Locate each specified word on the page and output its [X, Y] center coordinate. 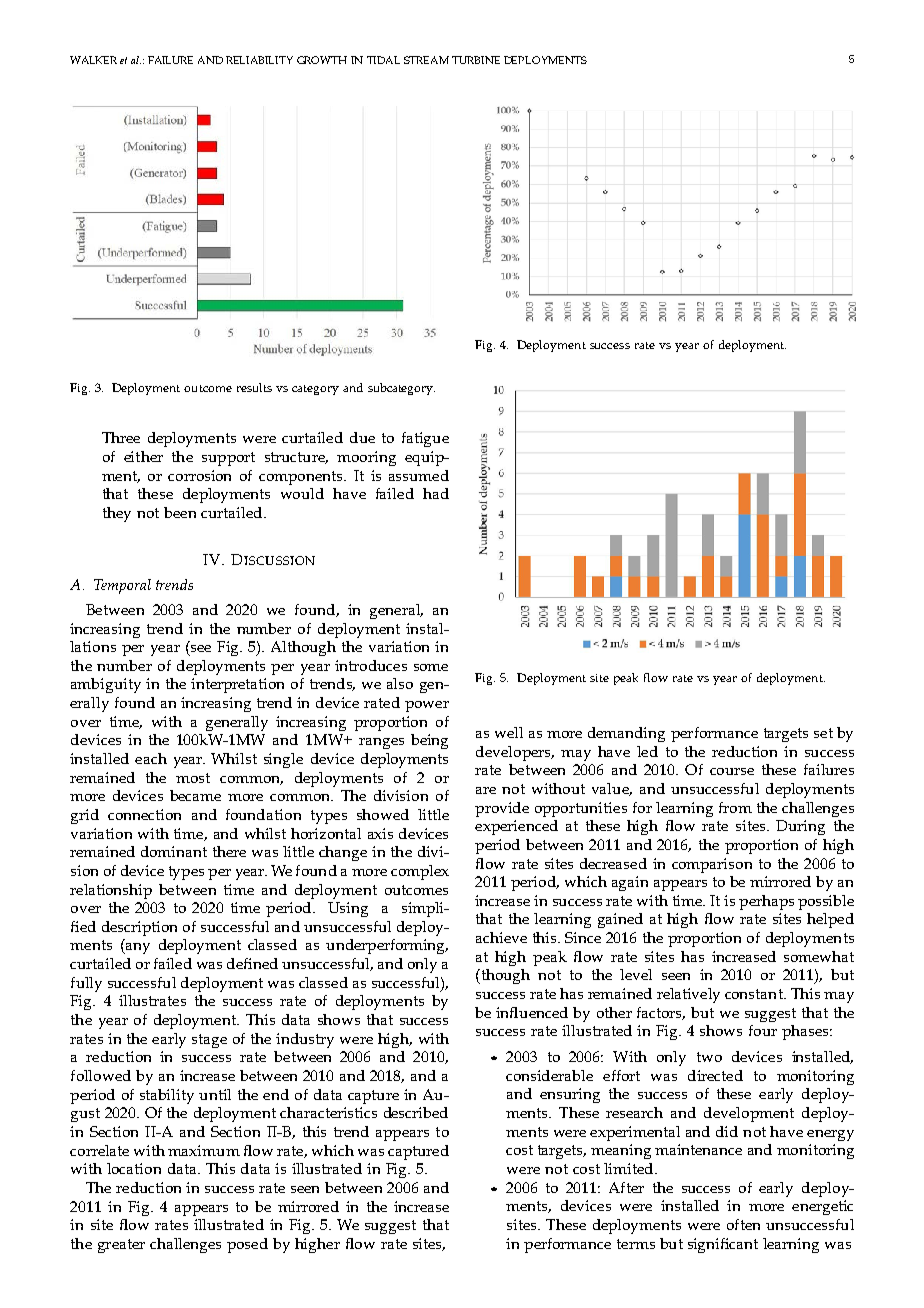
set [823, 733]
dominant [174, 851]
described [416, 1112]
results [254, 387]
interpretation [237, 685]
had [436, 493]
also [400, 683]
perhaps [766, 902]
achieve [501, 937]
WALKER [93, 60]
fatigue [425, 439]
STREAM [426, 60]
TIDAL [383, 60]
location [134, 1168]
